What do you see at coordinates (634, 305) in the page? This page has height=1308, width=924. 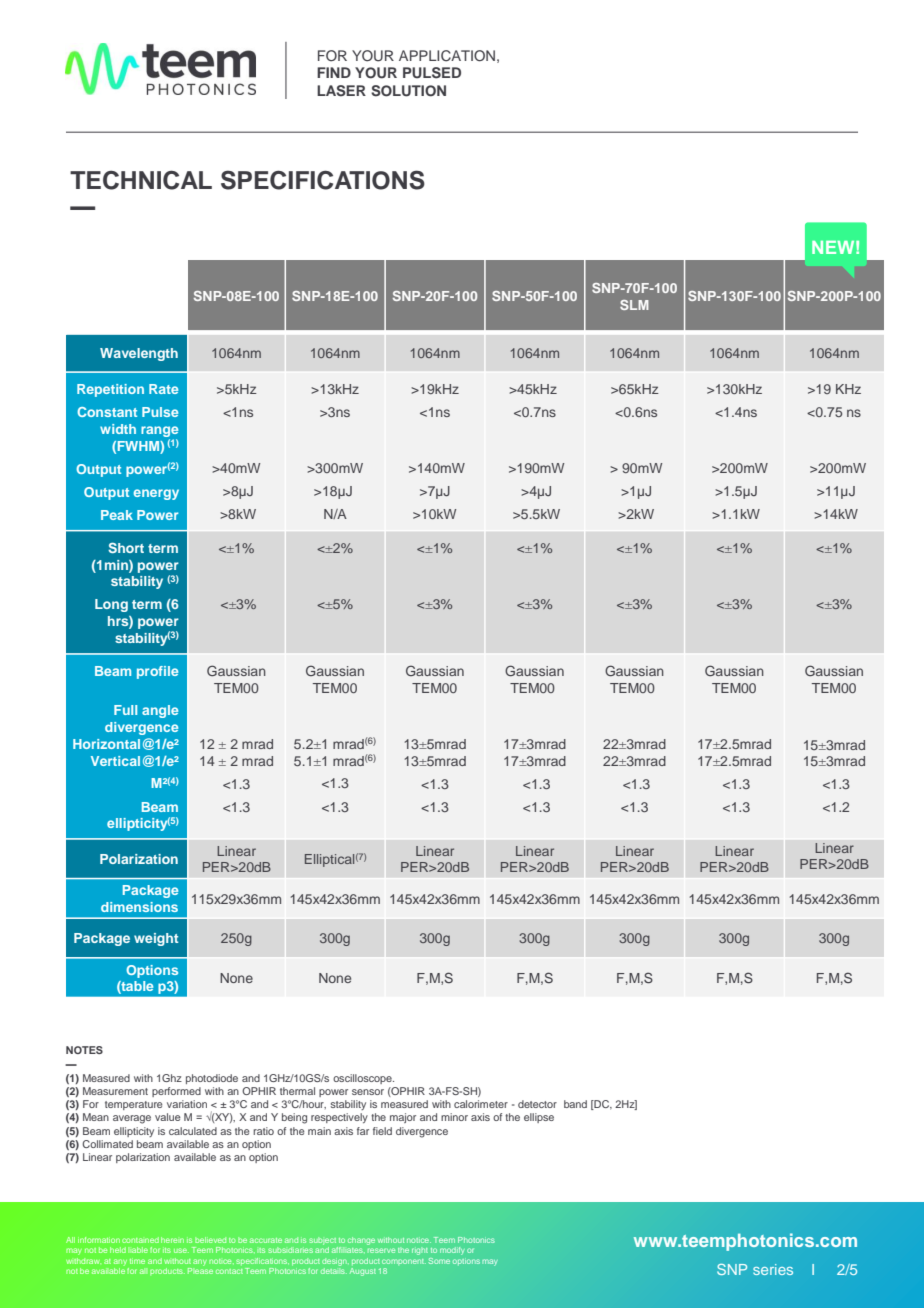 I see `SLM` at bounding box center [634, 305].
